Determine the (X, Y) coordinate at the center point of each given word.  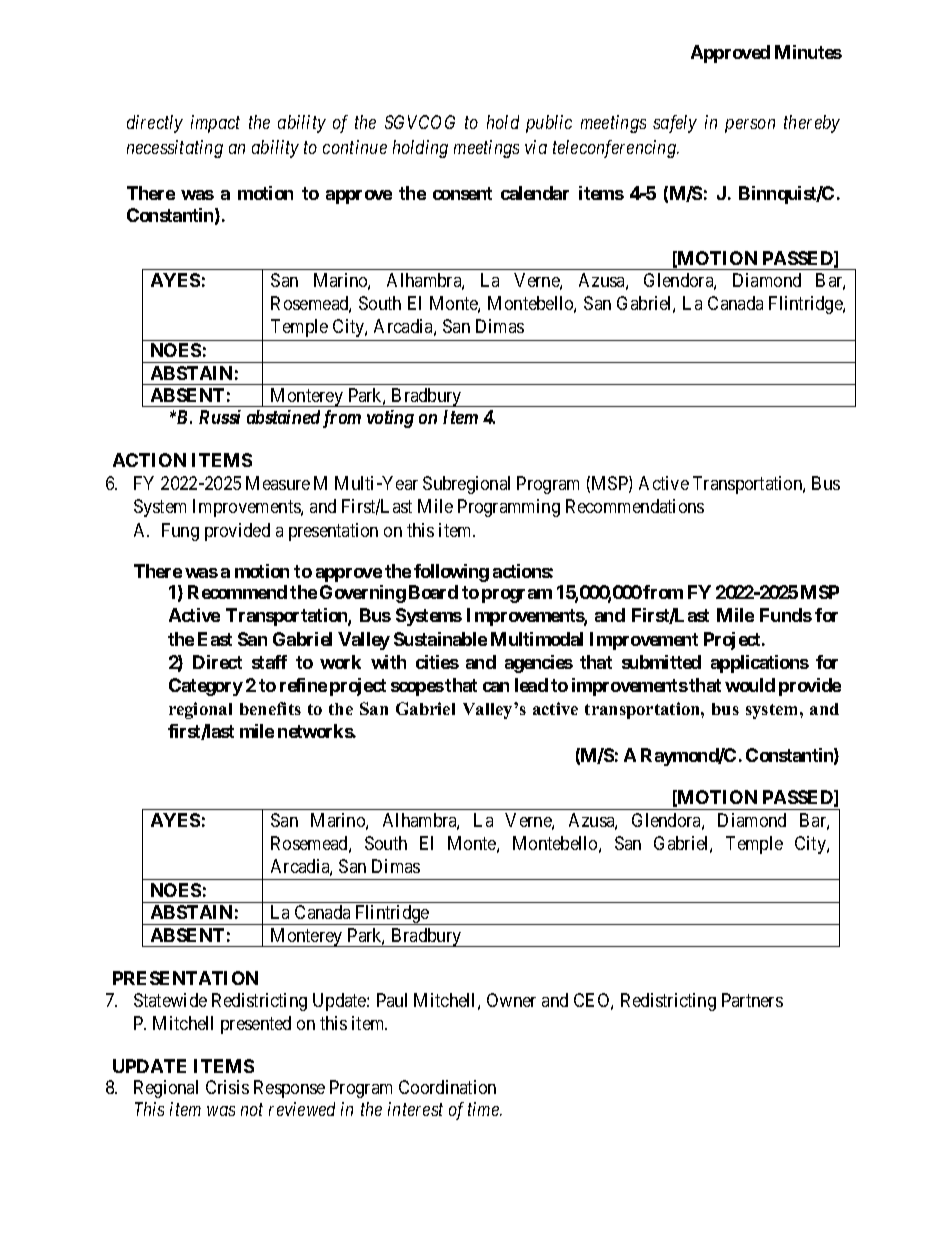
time (484, 1109)
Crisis (227, 1087)
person (750, 126)
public (549, 124)
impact (215, 124)
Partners (752, 1000)
